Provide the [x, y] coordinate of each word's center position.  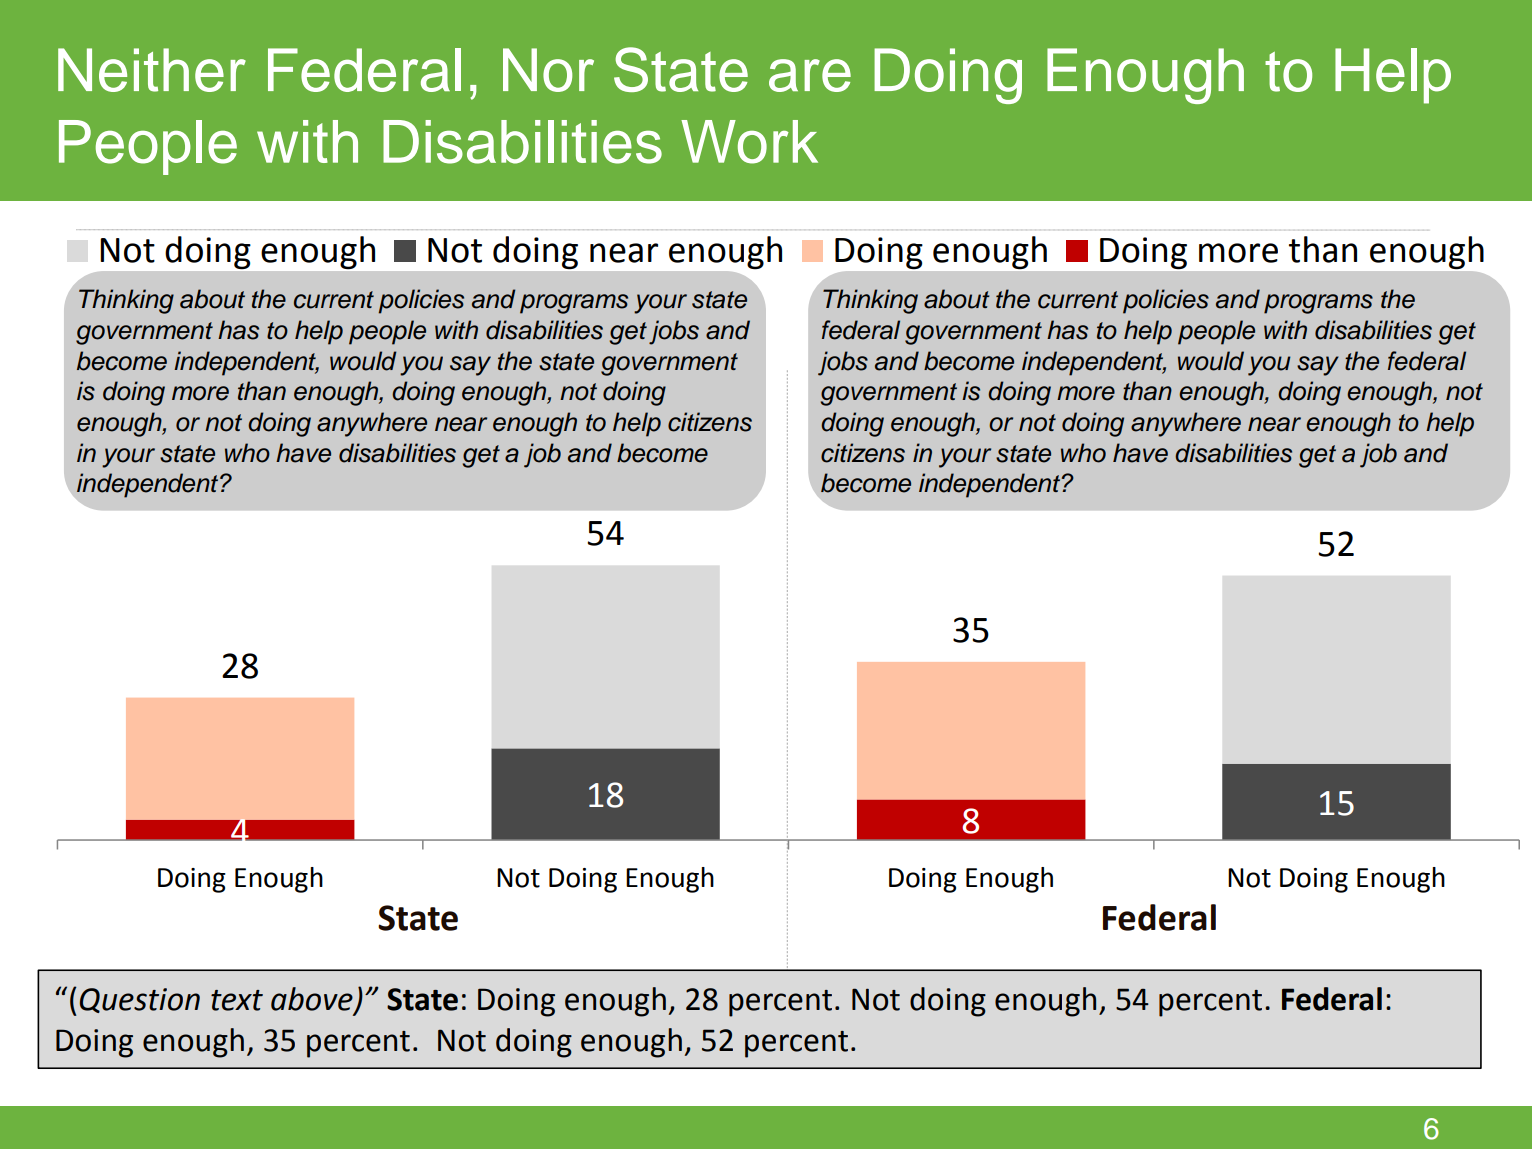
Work [749, 142]
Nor [548, 70]
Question [140, 1000]
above [313, 1000]
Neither [152, 70]
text [237, 1000]
